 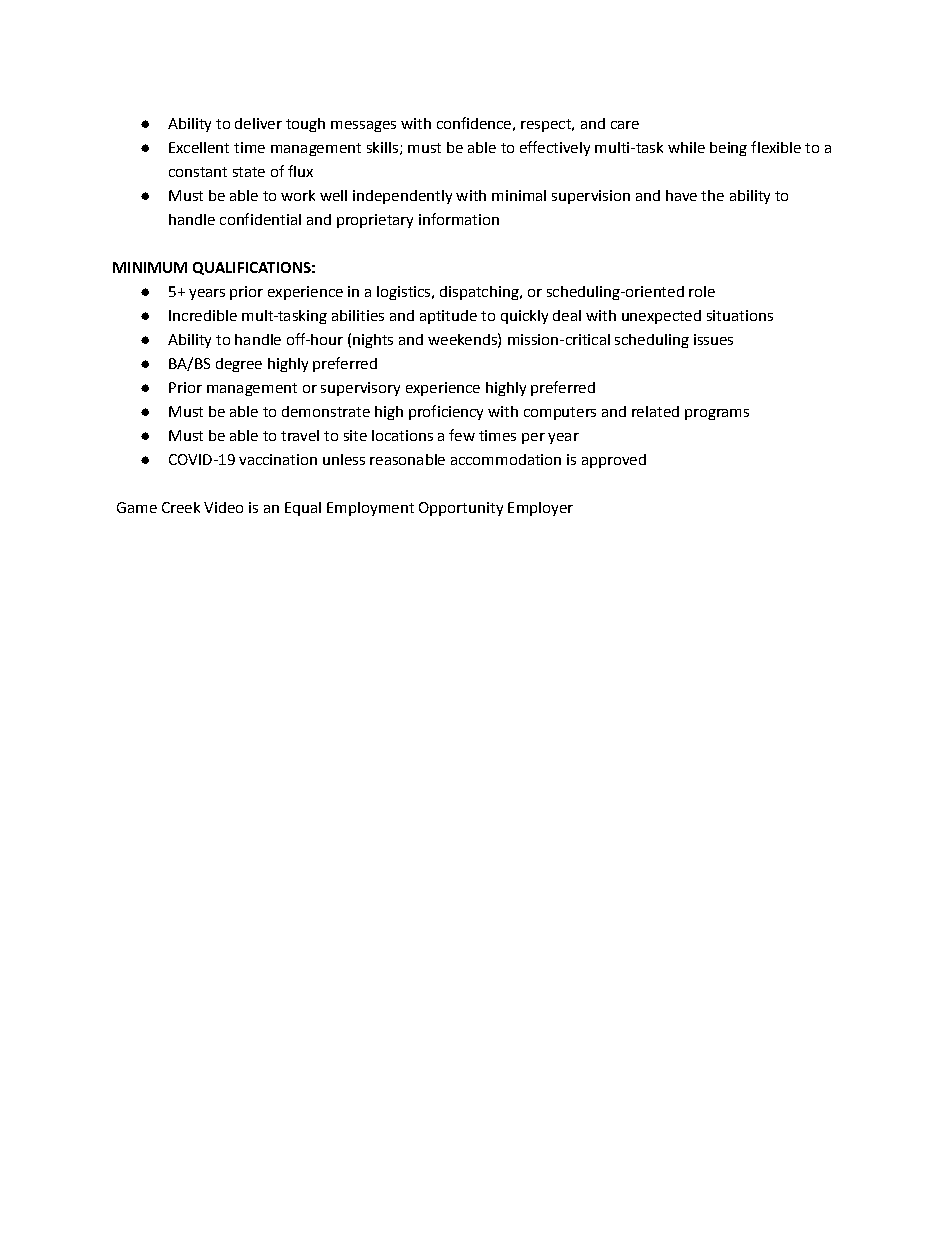 I want to click on Video, so click(x=223, y=507).
